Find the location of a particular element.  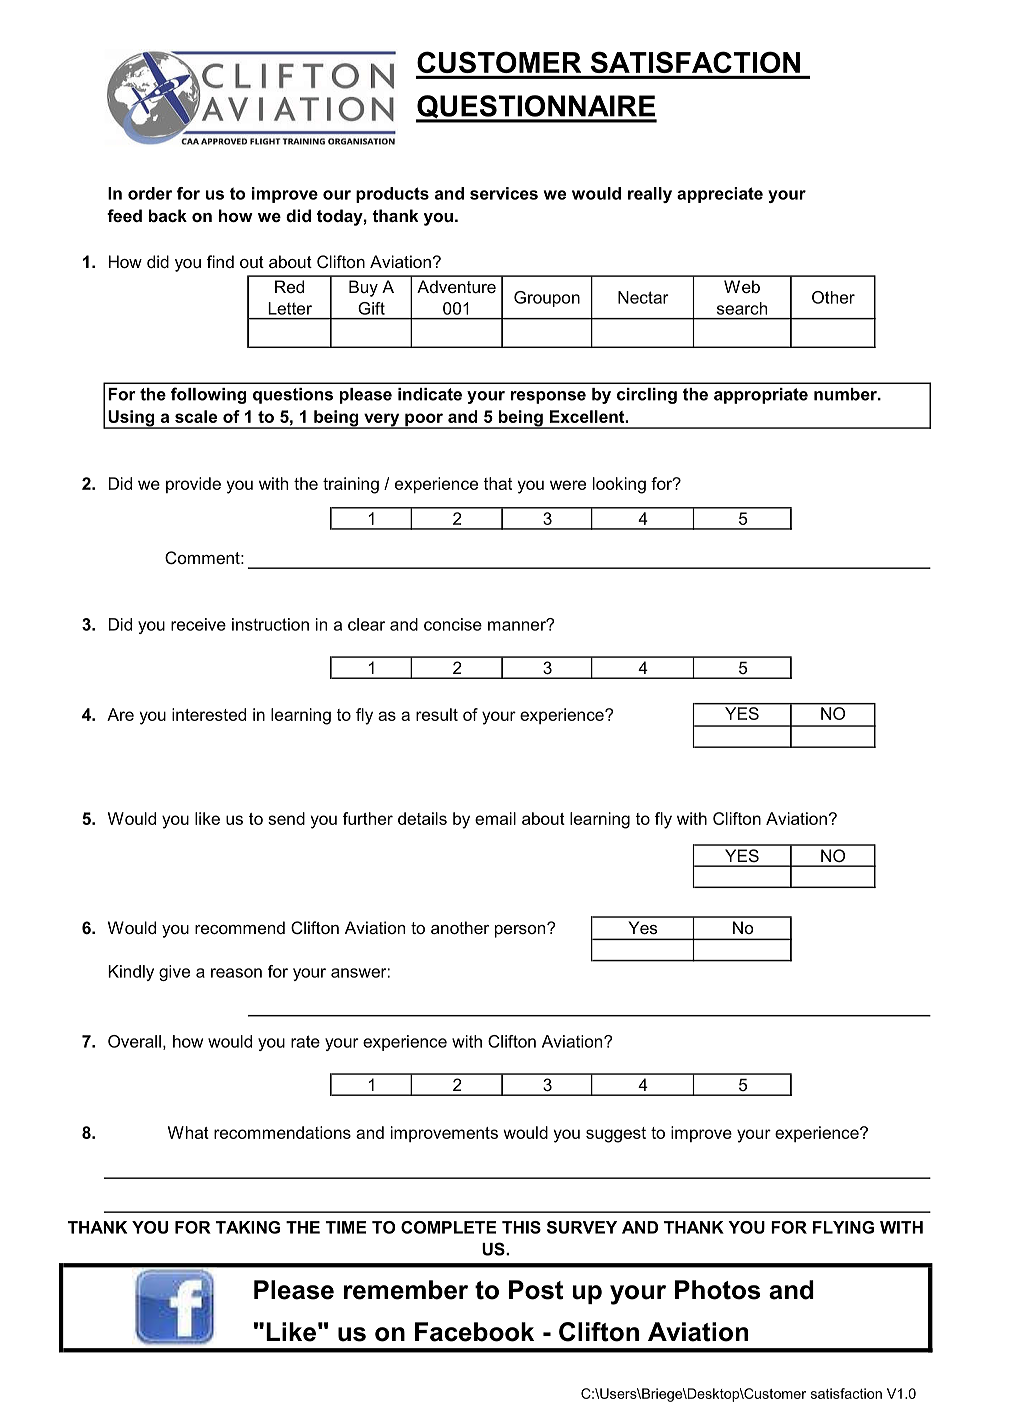

person is located at coordinates (521, 930).
